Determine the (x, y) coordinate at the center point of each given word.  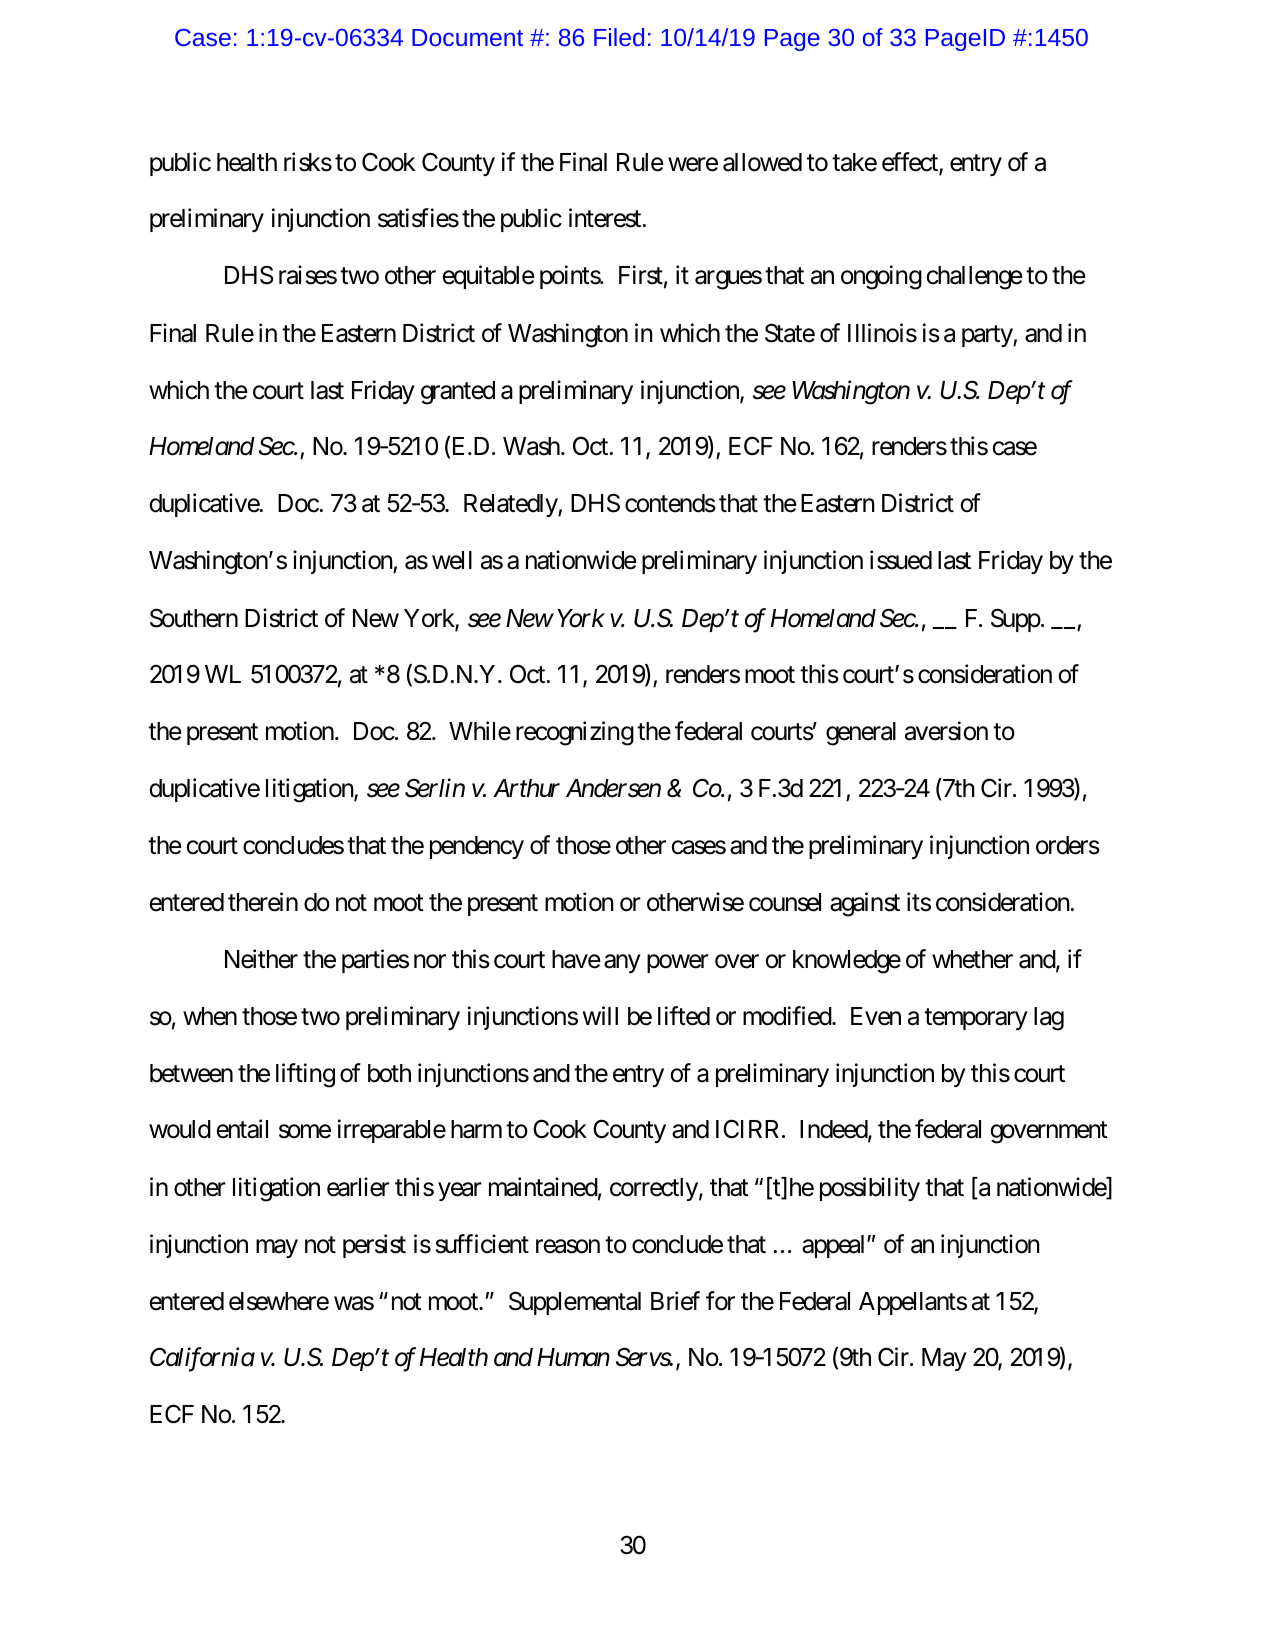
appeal (835, 1246)
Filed (619, 37)
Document (467, 37)
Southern (194, 618)
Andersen (613, 788)
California (202, 1360)
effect (911, 163)
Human (573, 1357)
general (861, 734)
